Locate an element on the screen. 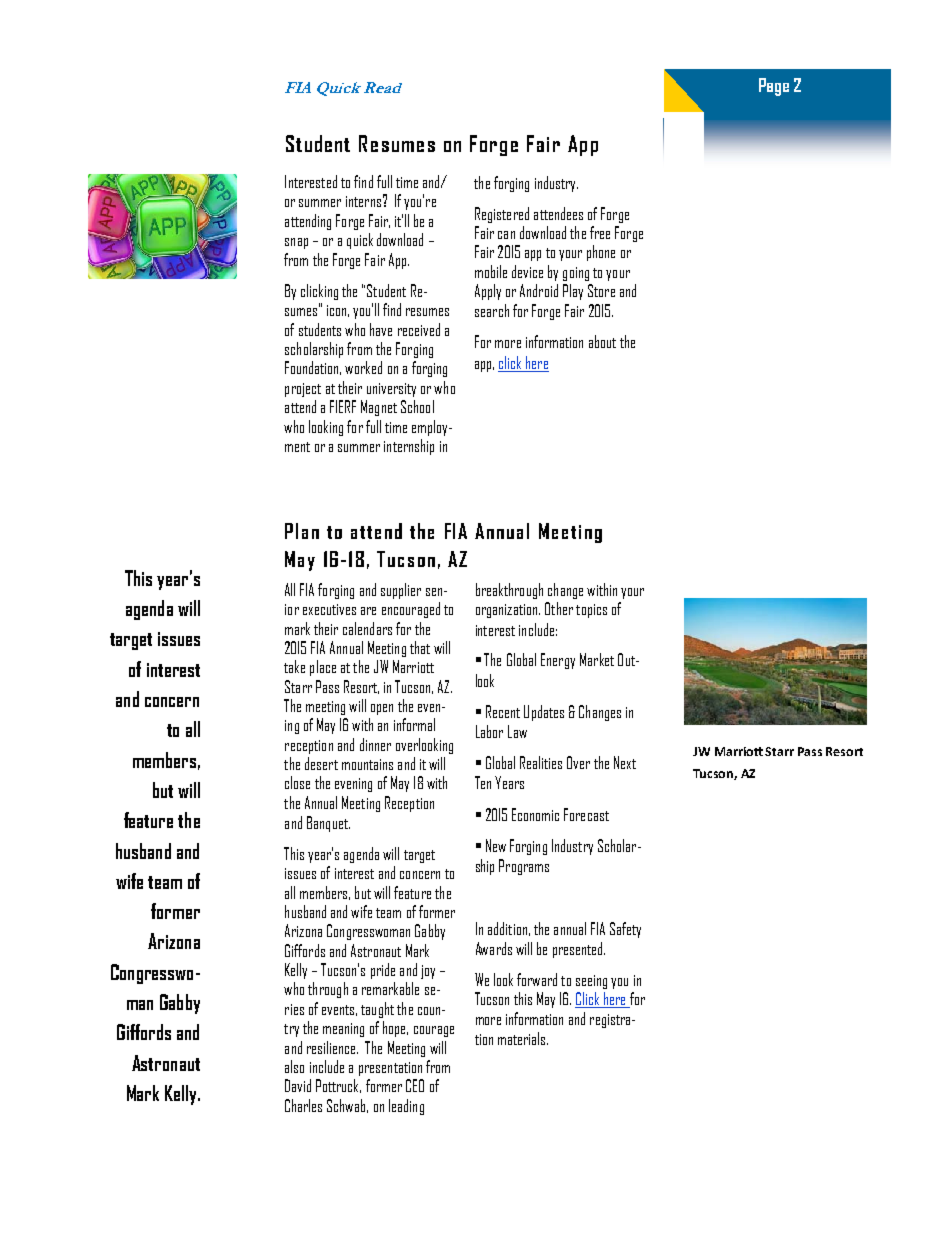  Next is located at coordinates (625, 762).
